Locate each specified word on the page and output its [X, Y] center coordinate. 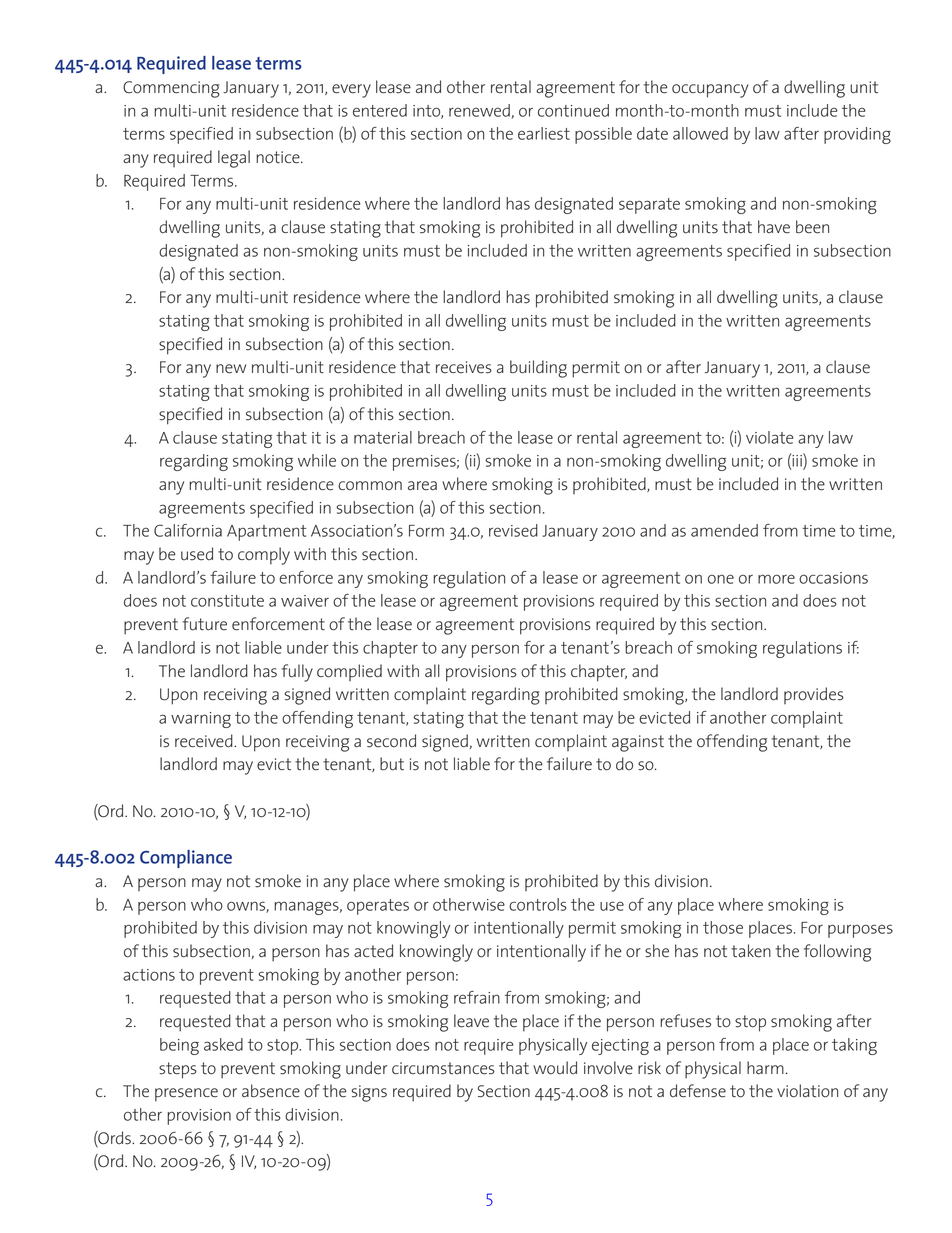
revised [513, 530]
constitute [227, 601]
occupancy [710, 91]
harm [765, 1068]
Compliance [186, 859]
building [538, 369]
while [317, 460]
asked [223, 1044]
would [555, 1068]
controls [538, 904]
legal [234, 159]
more [776, 579]
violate [769, 437]
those [723, 927]
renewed [480, 111]
